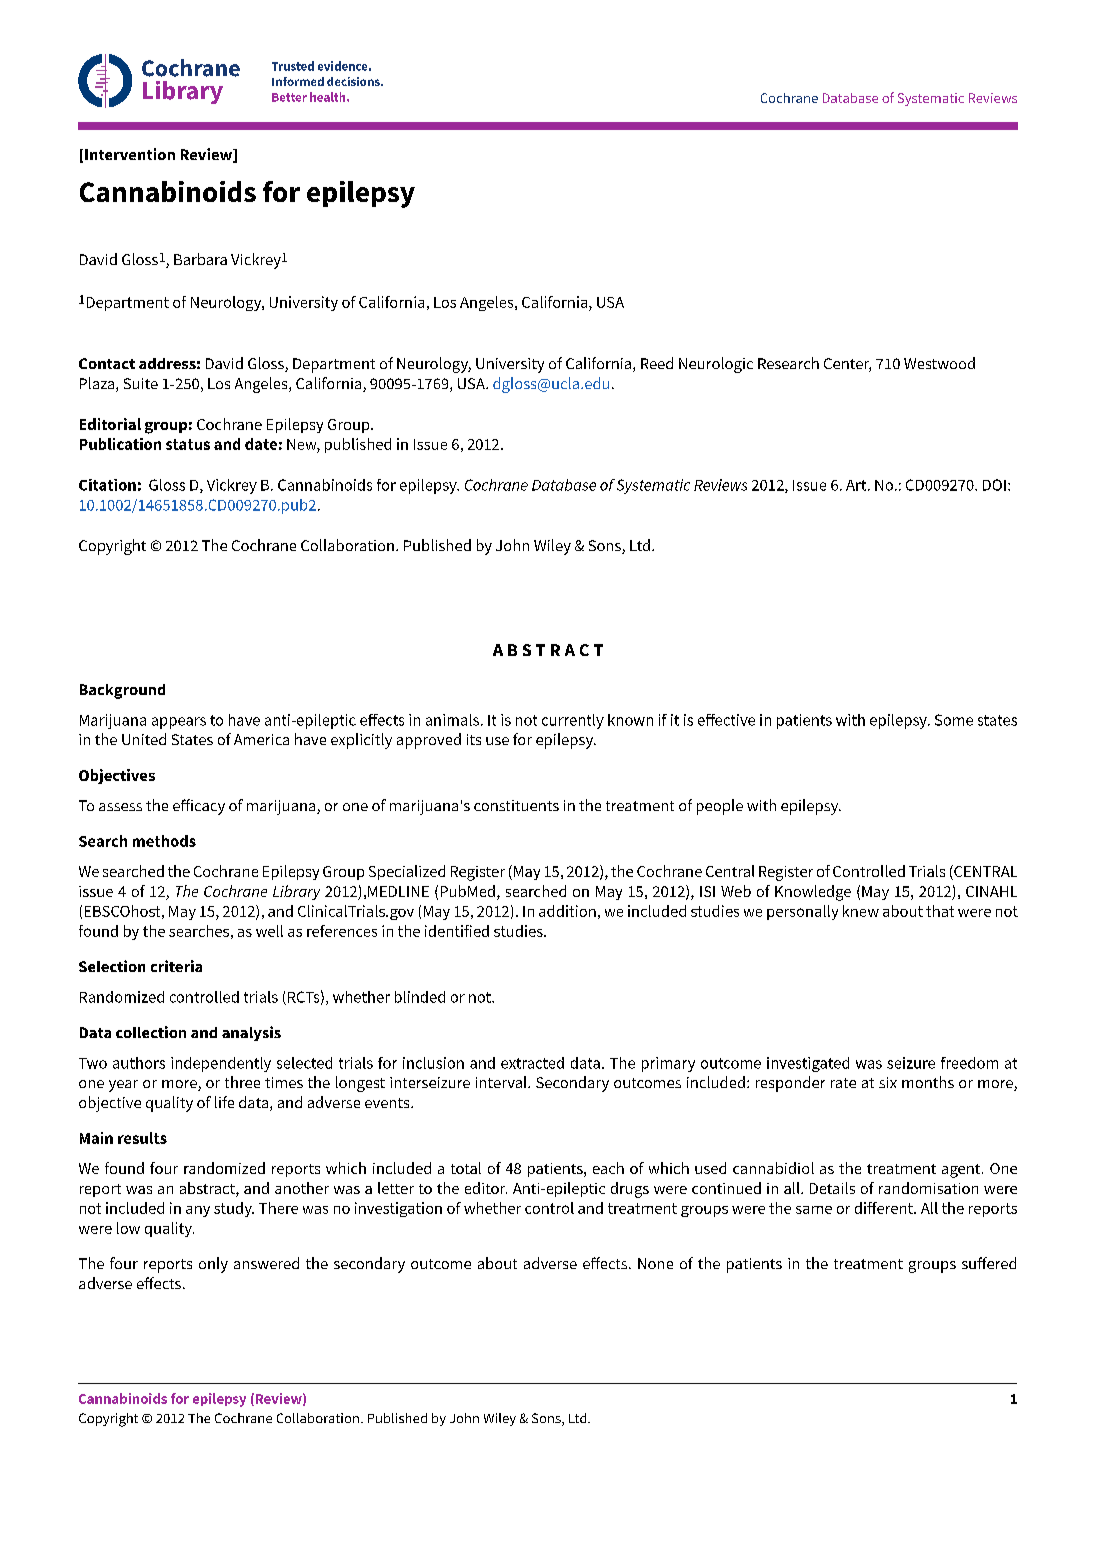 The image size is (1096, 1550). What do you see at coordinates (354, 81) in the screenshot?
I see `decisions` at bounding box center [354, 81].
